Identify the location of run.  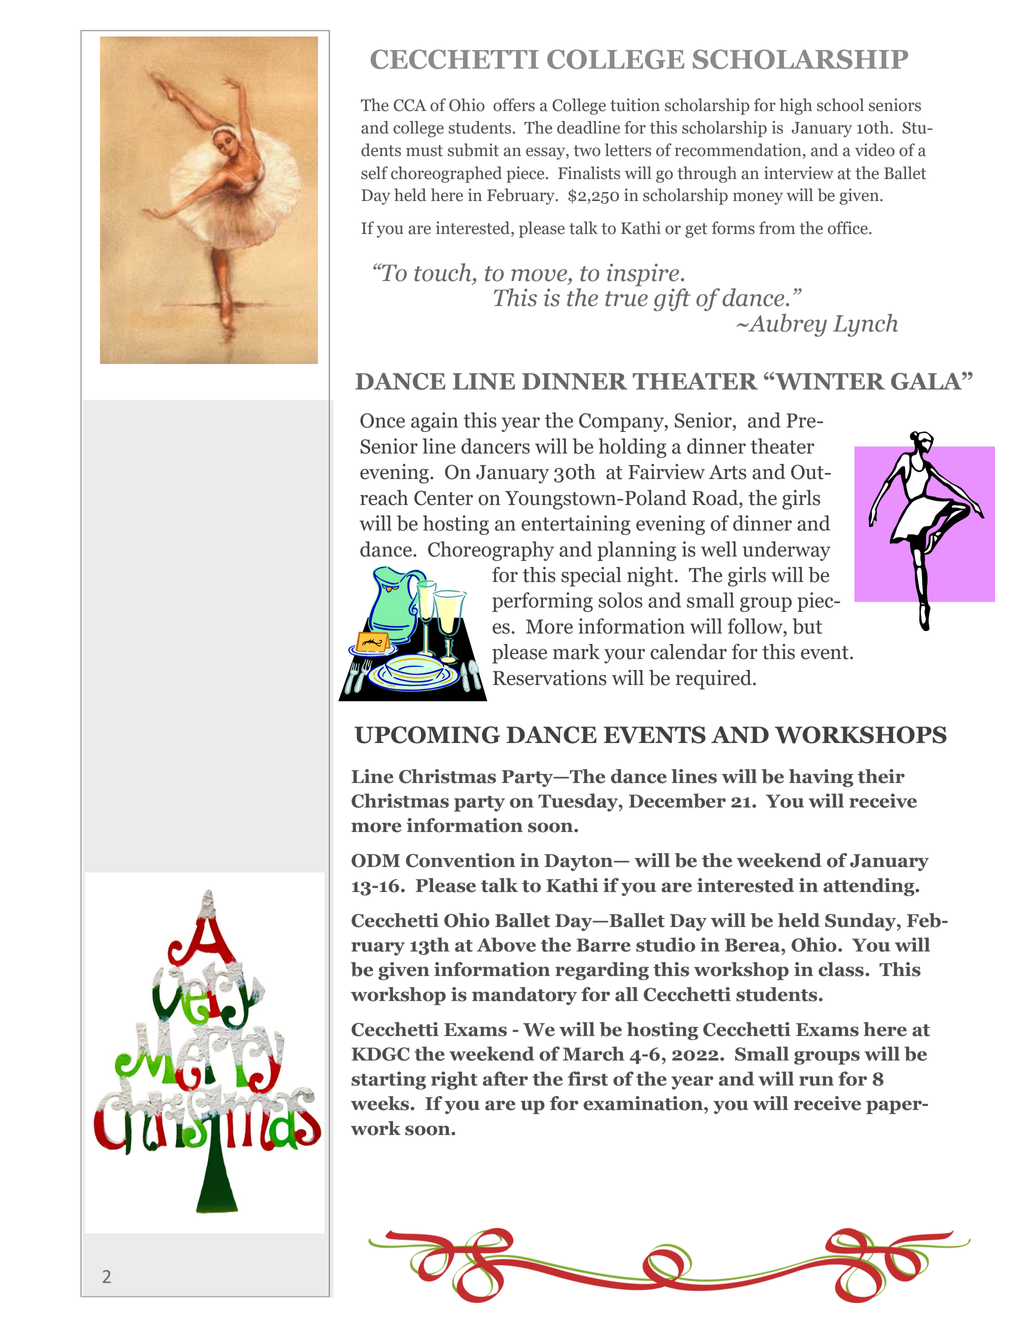
(816, 1081).
